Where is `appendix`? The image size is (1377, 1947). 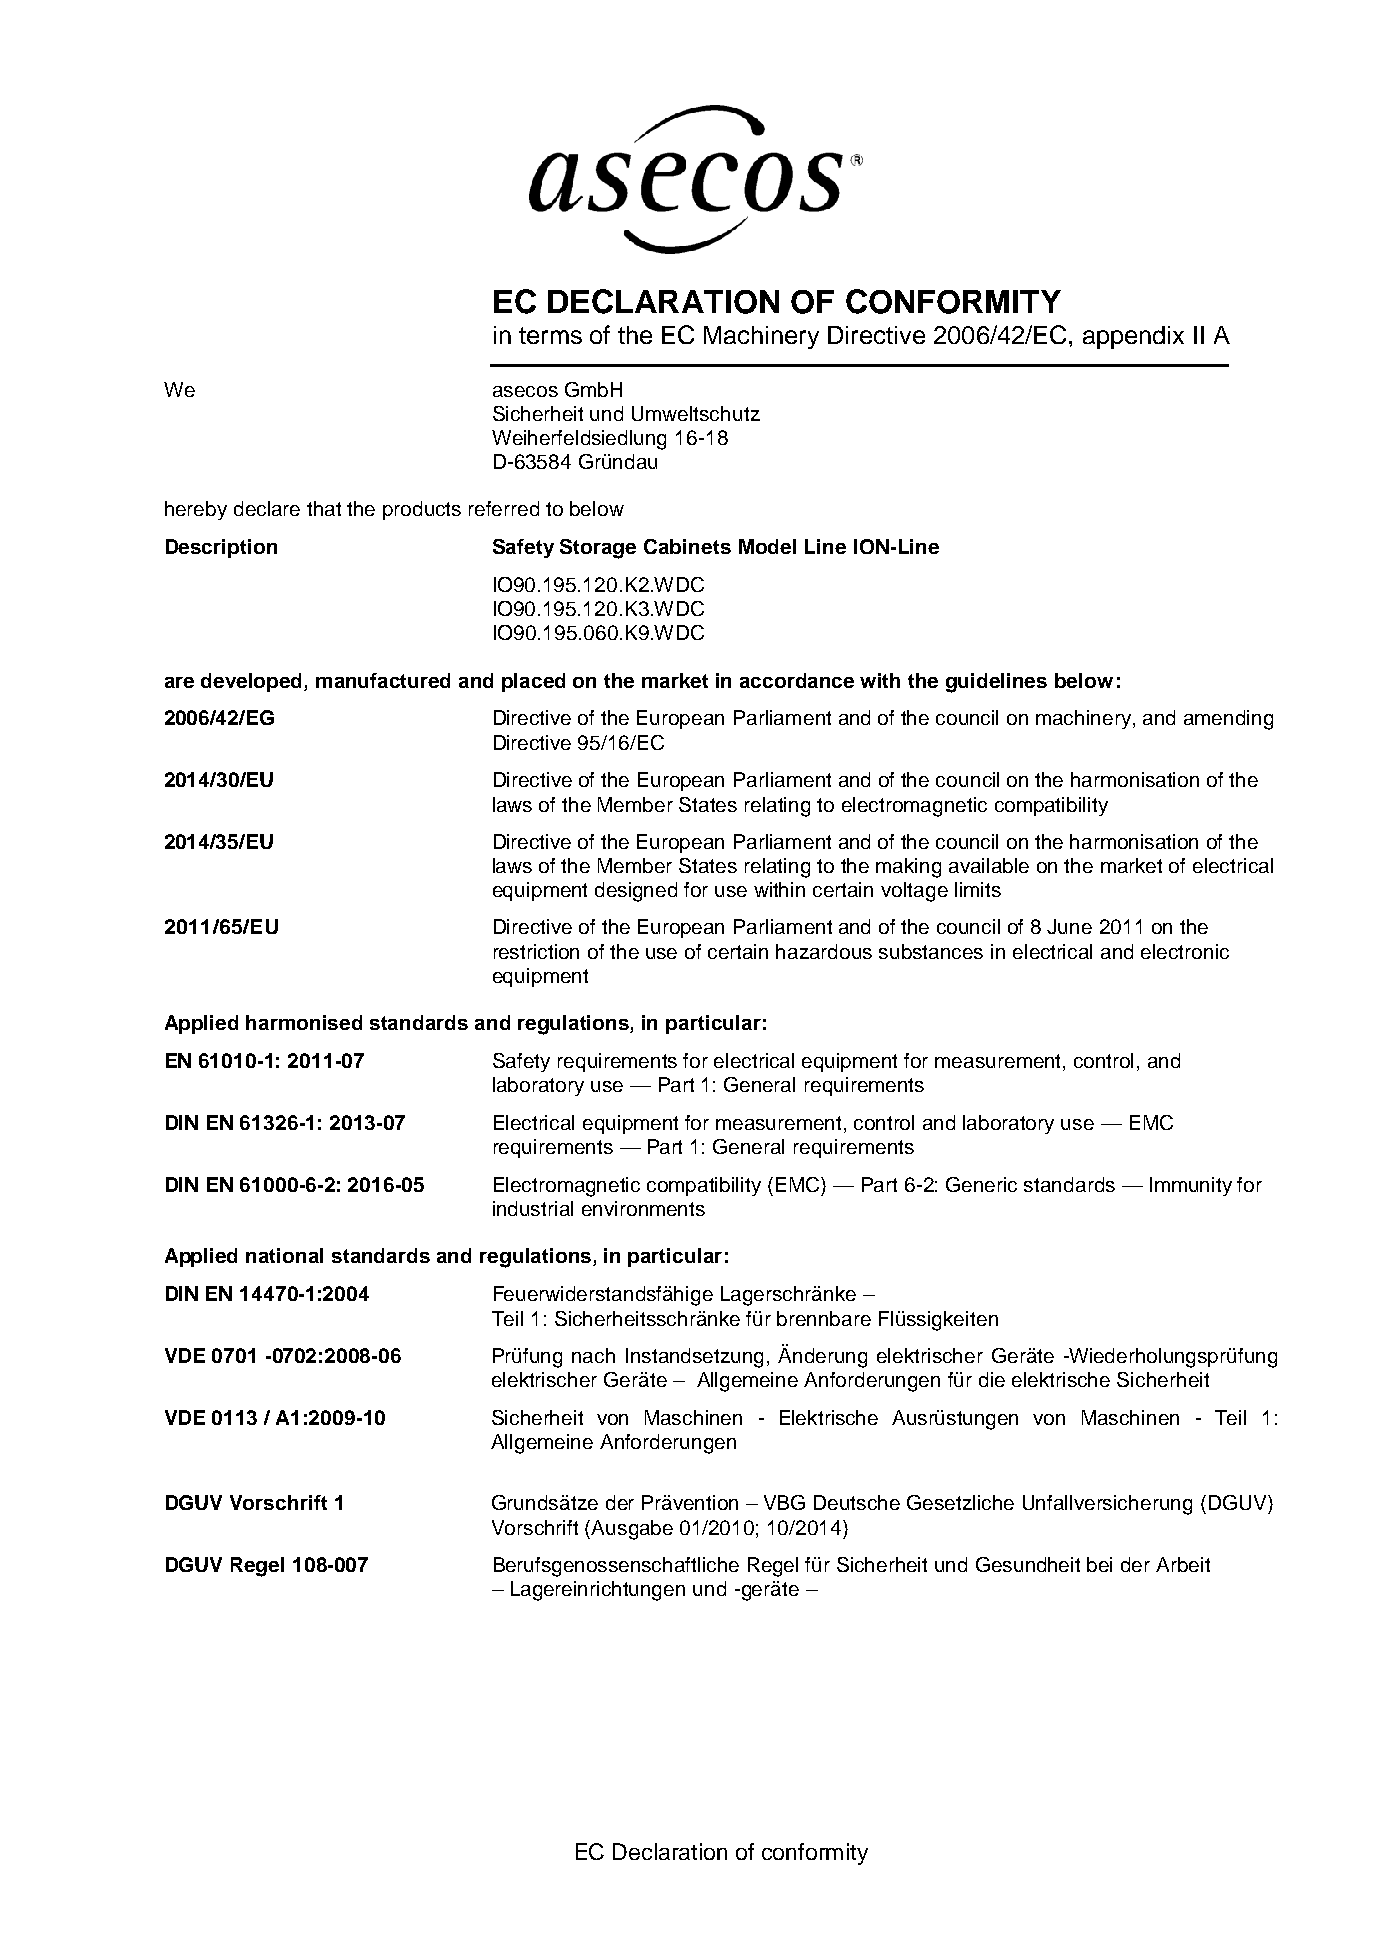
appendix is located at coordinates (1133, 337).
